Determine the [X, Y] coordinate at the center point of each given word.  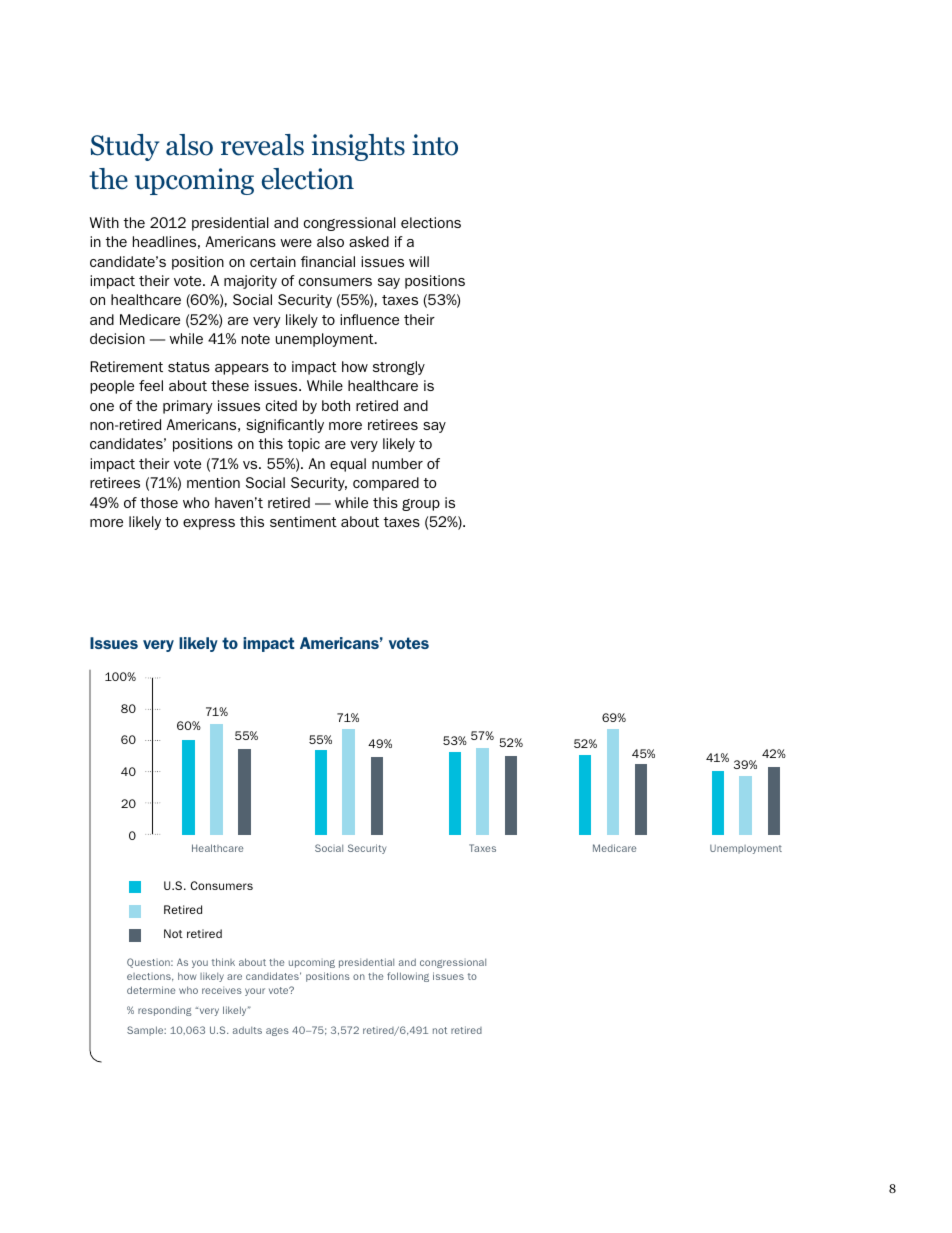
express [209, 524]
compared [386, 484]
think [223, 962]
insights [358, 147]
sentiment [303, 521]
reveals [262, 145]
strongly [399, 368]
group [421, 505]
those [159, 502]
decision [117, 338]
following [408, 977]
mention [213, 482]
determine [151, 990]
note [256, 339]
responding [165, 1011]
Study [125, 147]
